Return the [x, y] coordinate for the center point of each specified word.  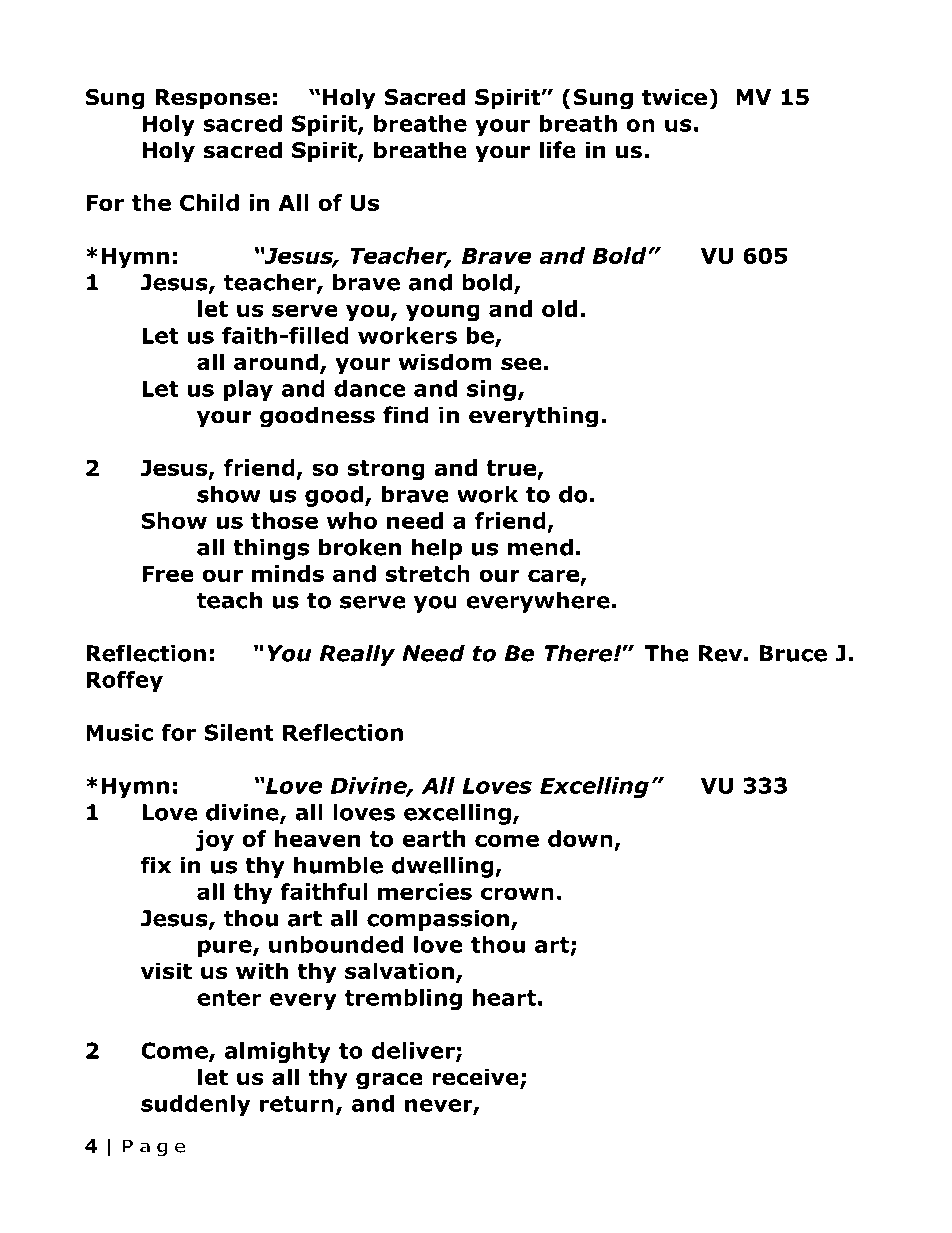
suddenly [195, 1105]
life [557, 150]
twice [674, 97]
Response [213, 99]
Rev [720, 653]
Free [168, 574]
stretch [427, 573]
